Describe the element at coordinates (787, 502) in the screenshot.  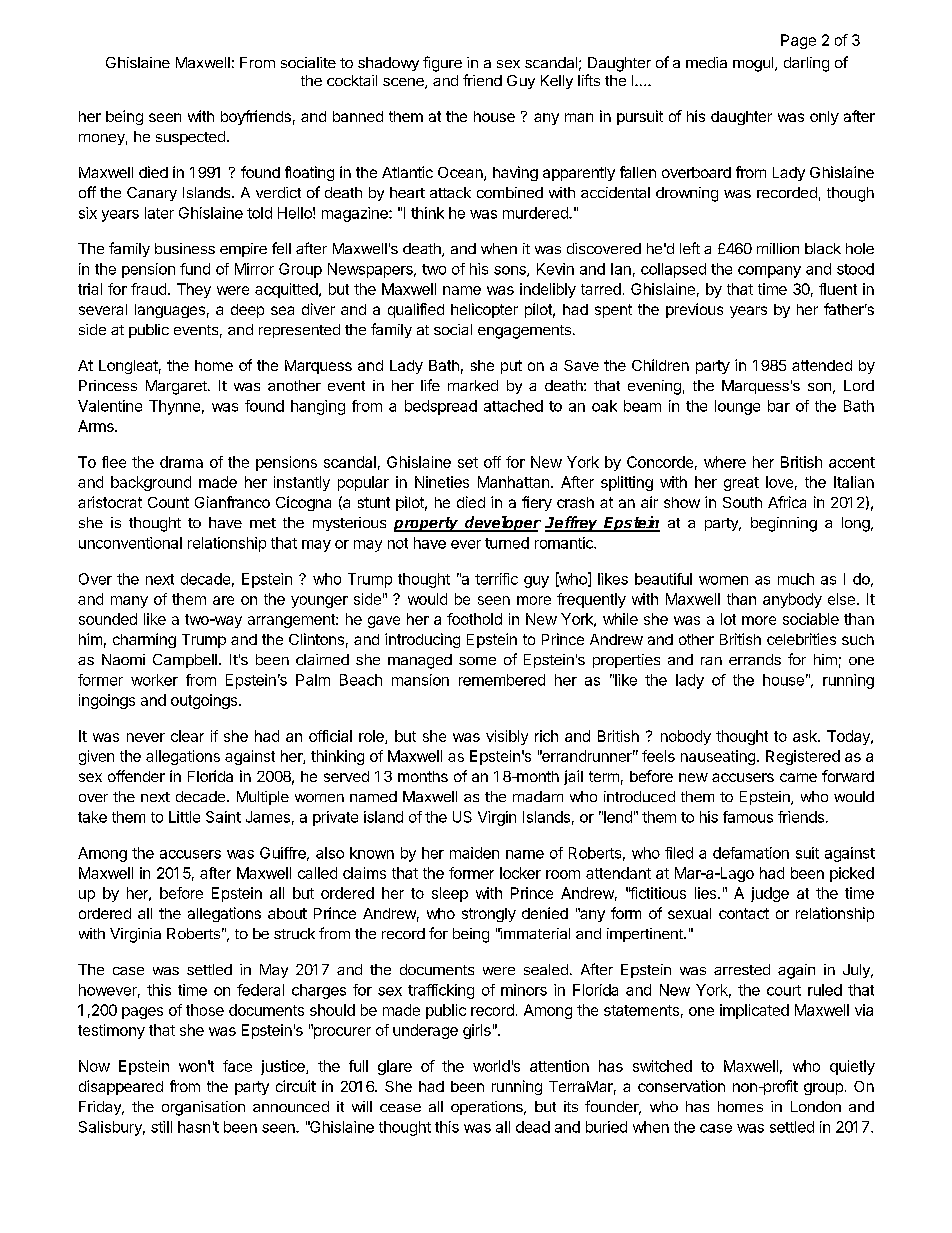
I see `Africa` at that location.
